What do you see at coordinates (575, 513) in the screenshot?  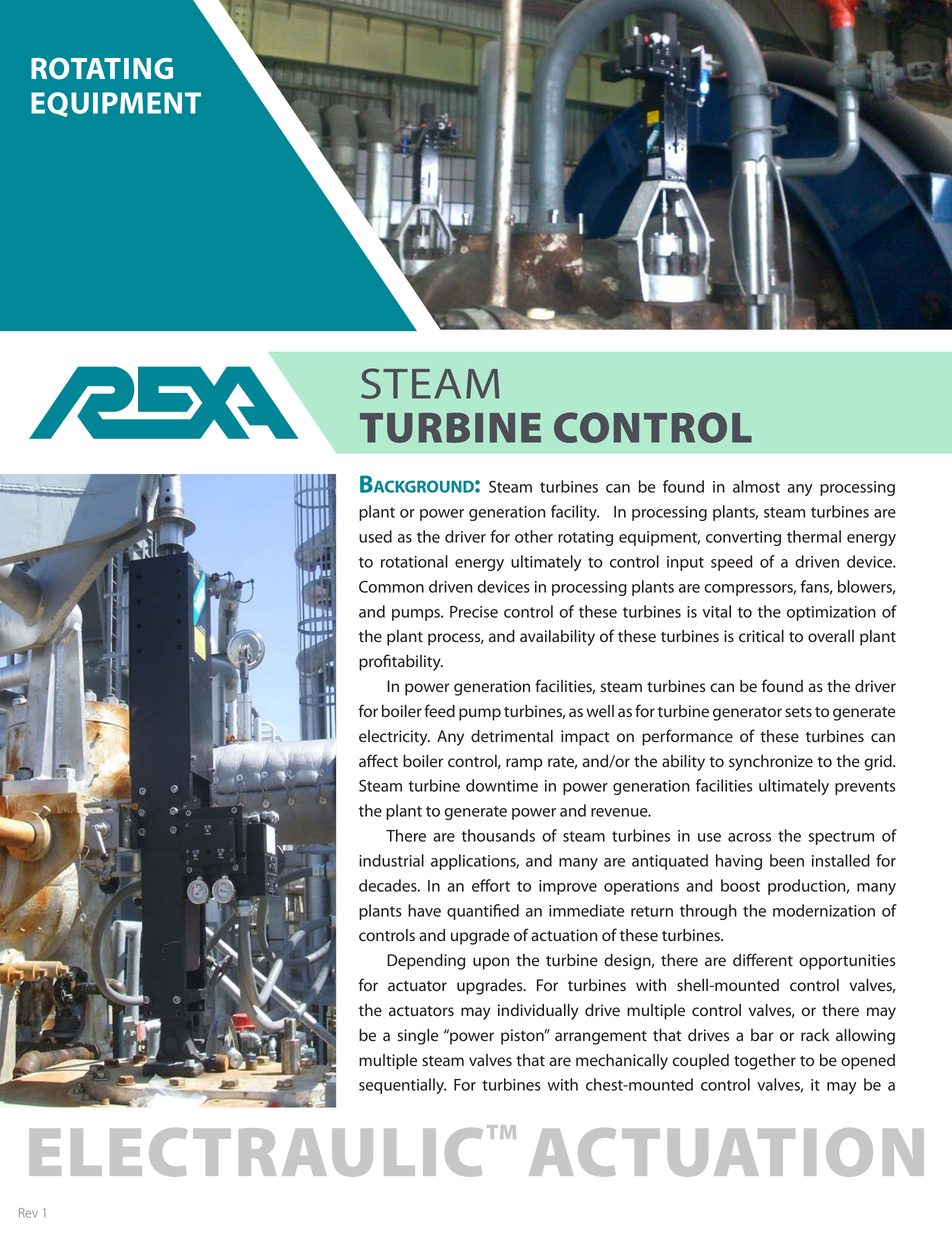 I see `facility` at bounding box center [575, 513].
